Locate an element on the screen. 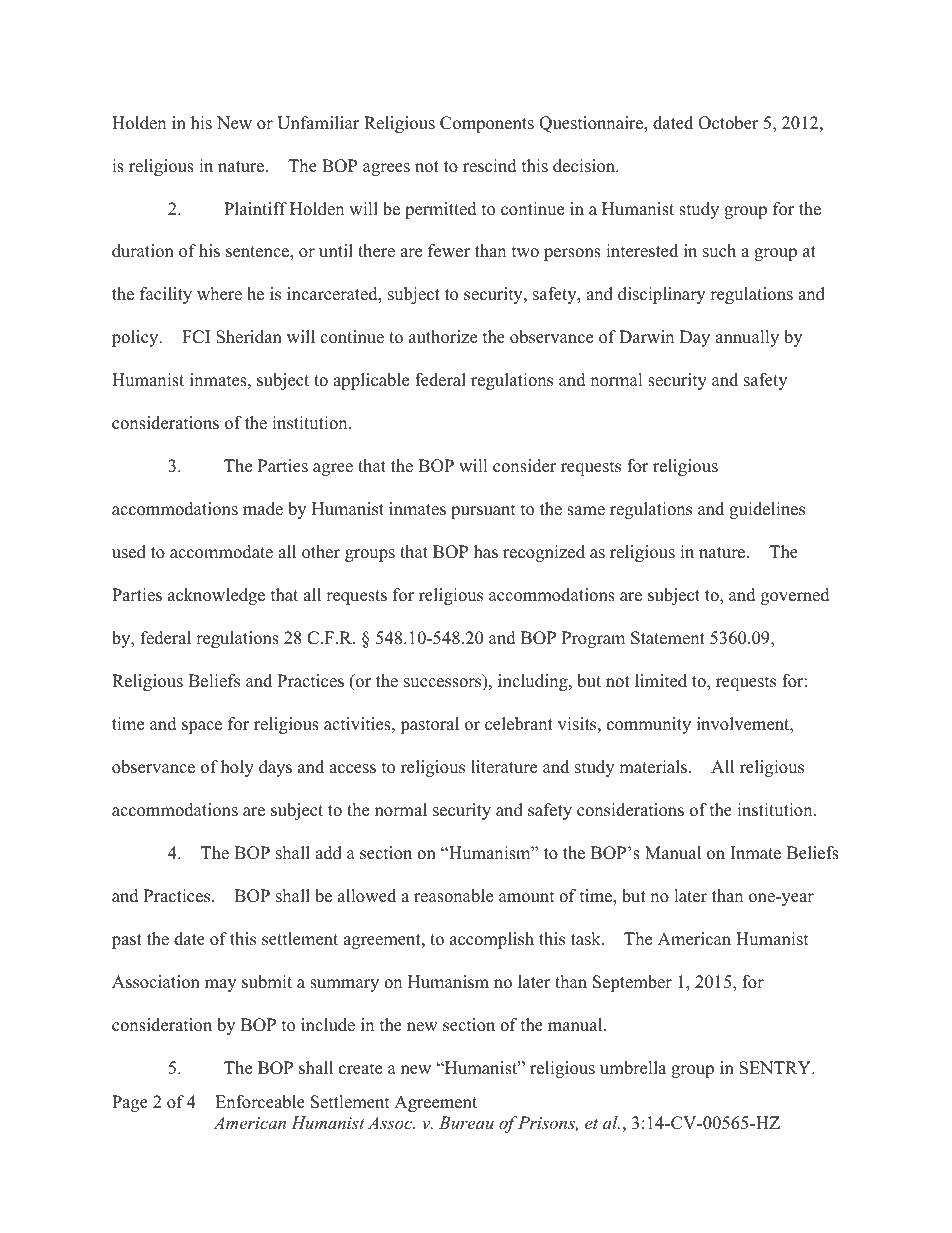 This screenshot has width=952, height=1233. Statement is located at coordinates (668, 638).
